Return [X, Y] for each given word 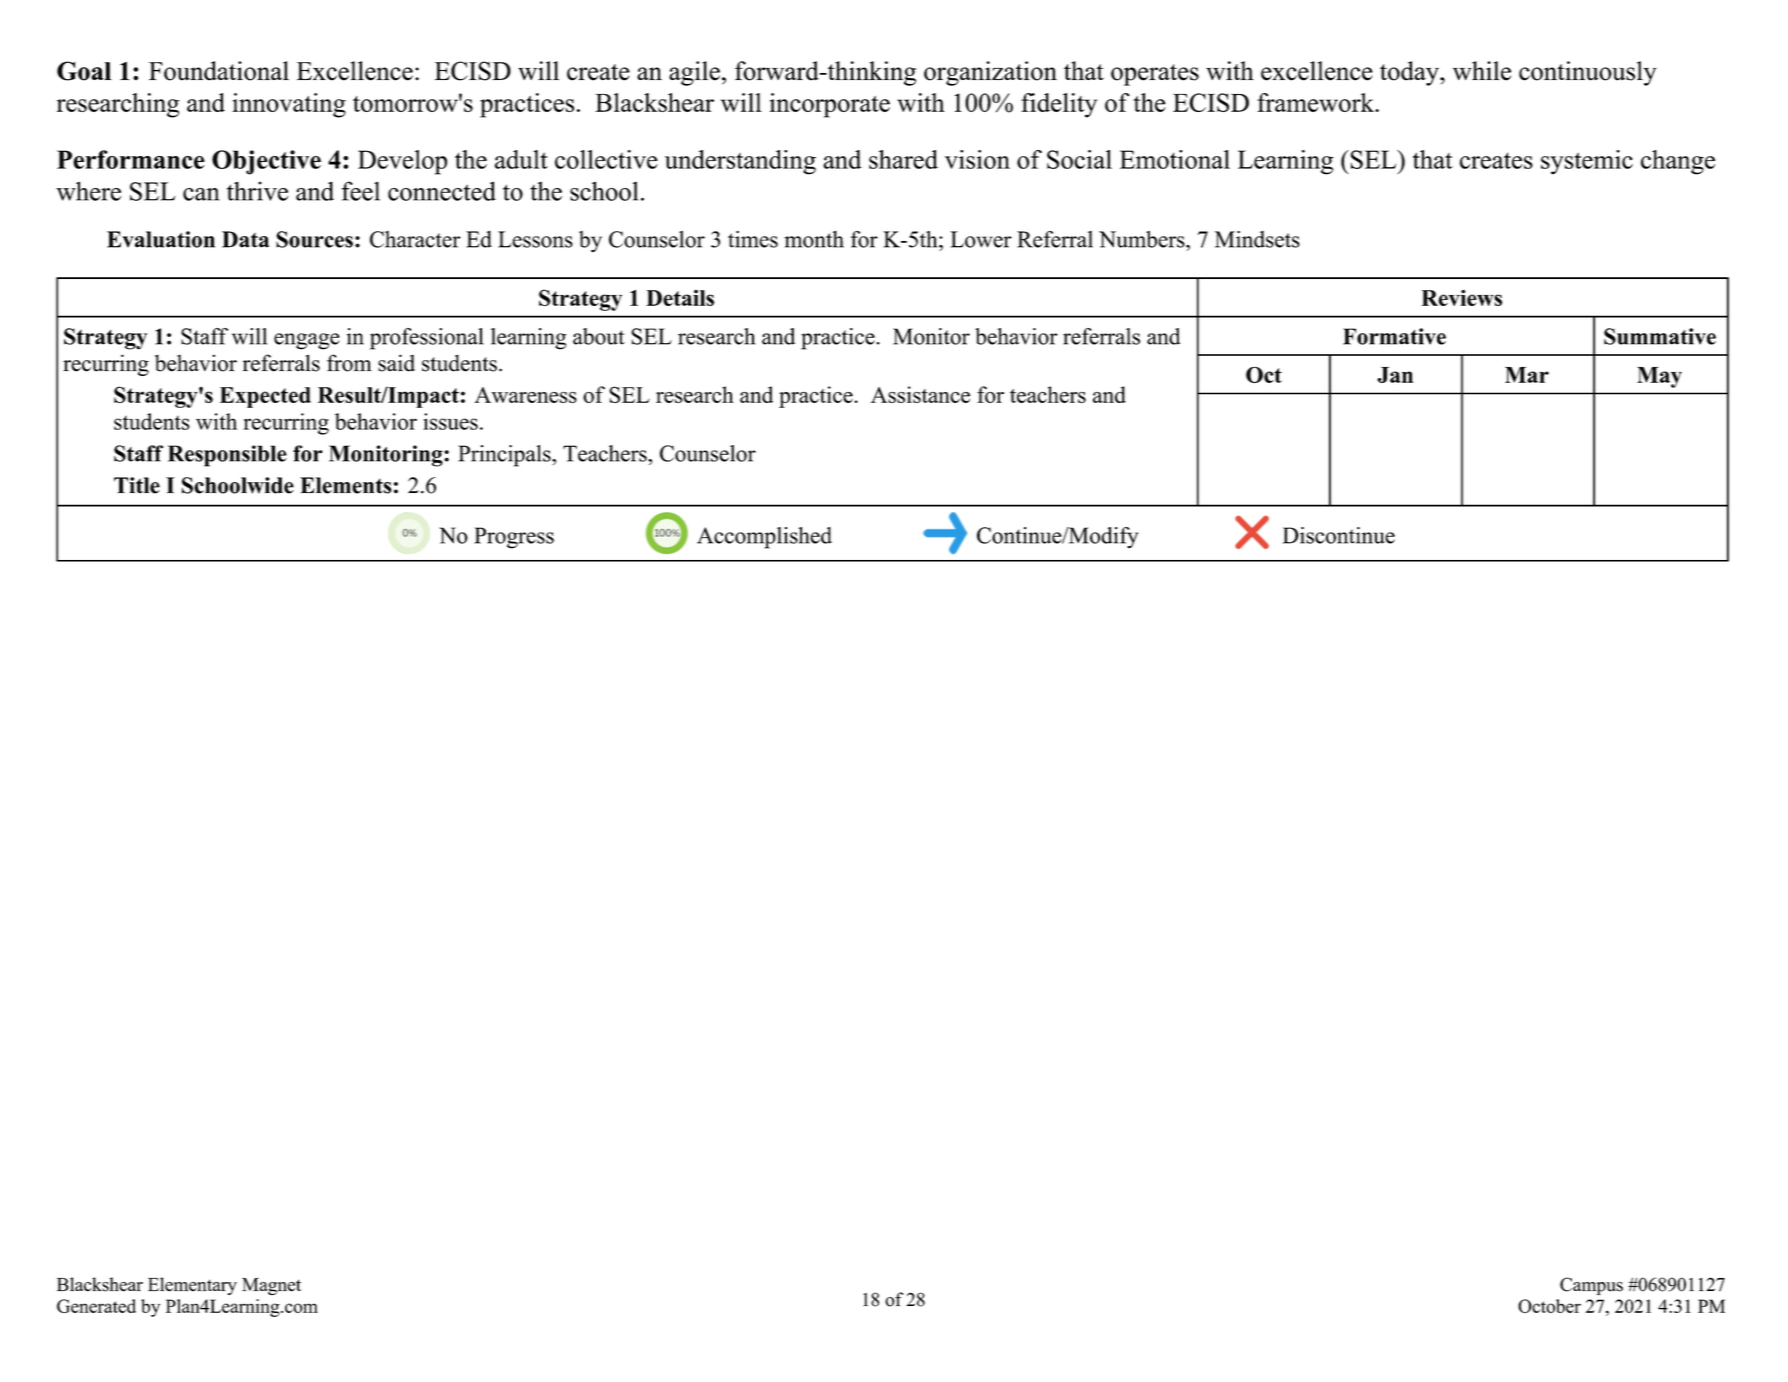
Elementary [192, 1286]
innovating [289, 105]
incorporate [829, 105]
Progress [514, 538]
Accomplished [764, 538]
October [1549, 1306]
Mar [1527, 375]
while [1482, 71]
